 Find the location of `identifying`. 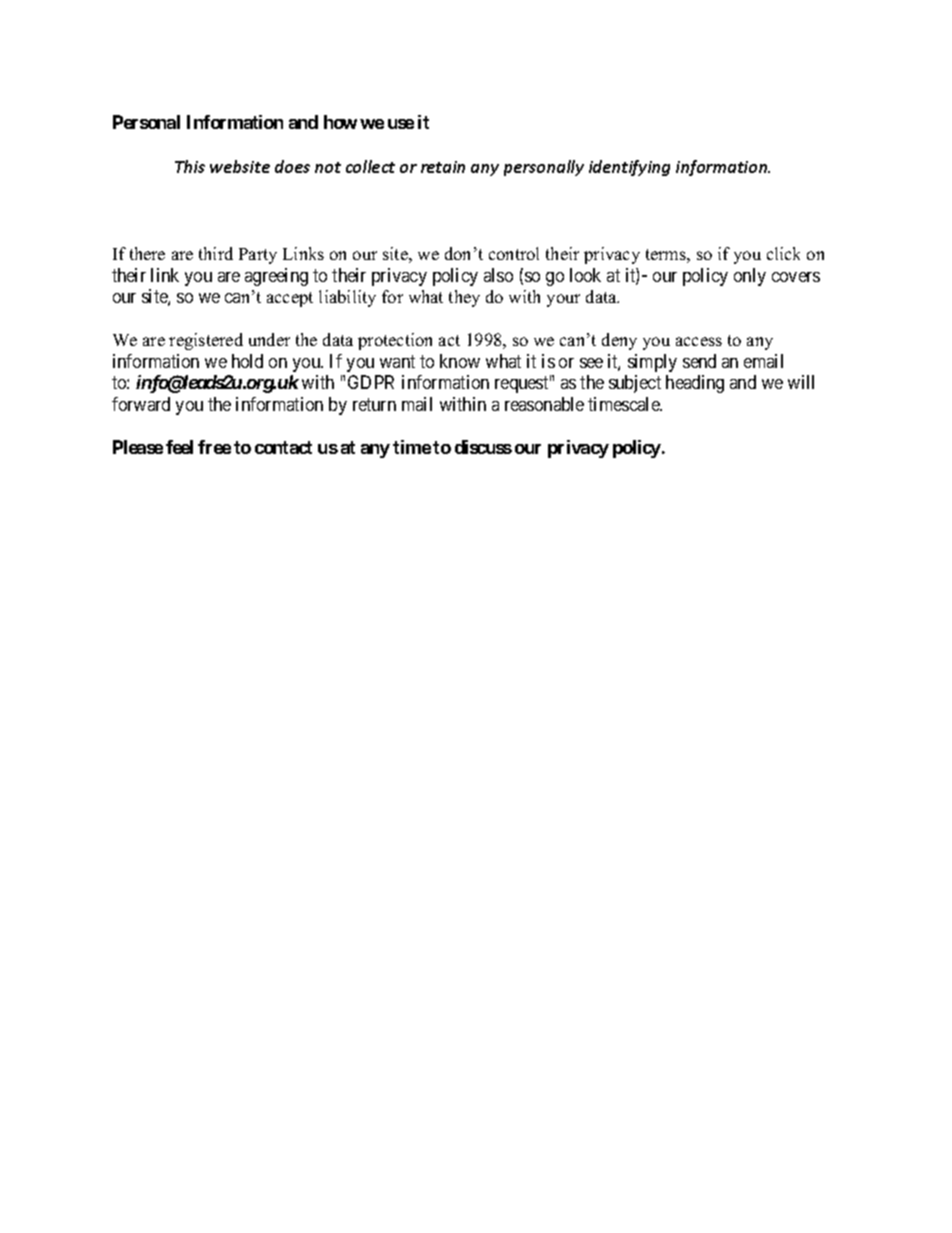

identifying is located at coordinates (629, 168).
